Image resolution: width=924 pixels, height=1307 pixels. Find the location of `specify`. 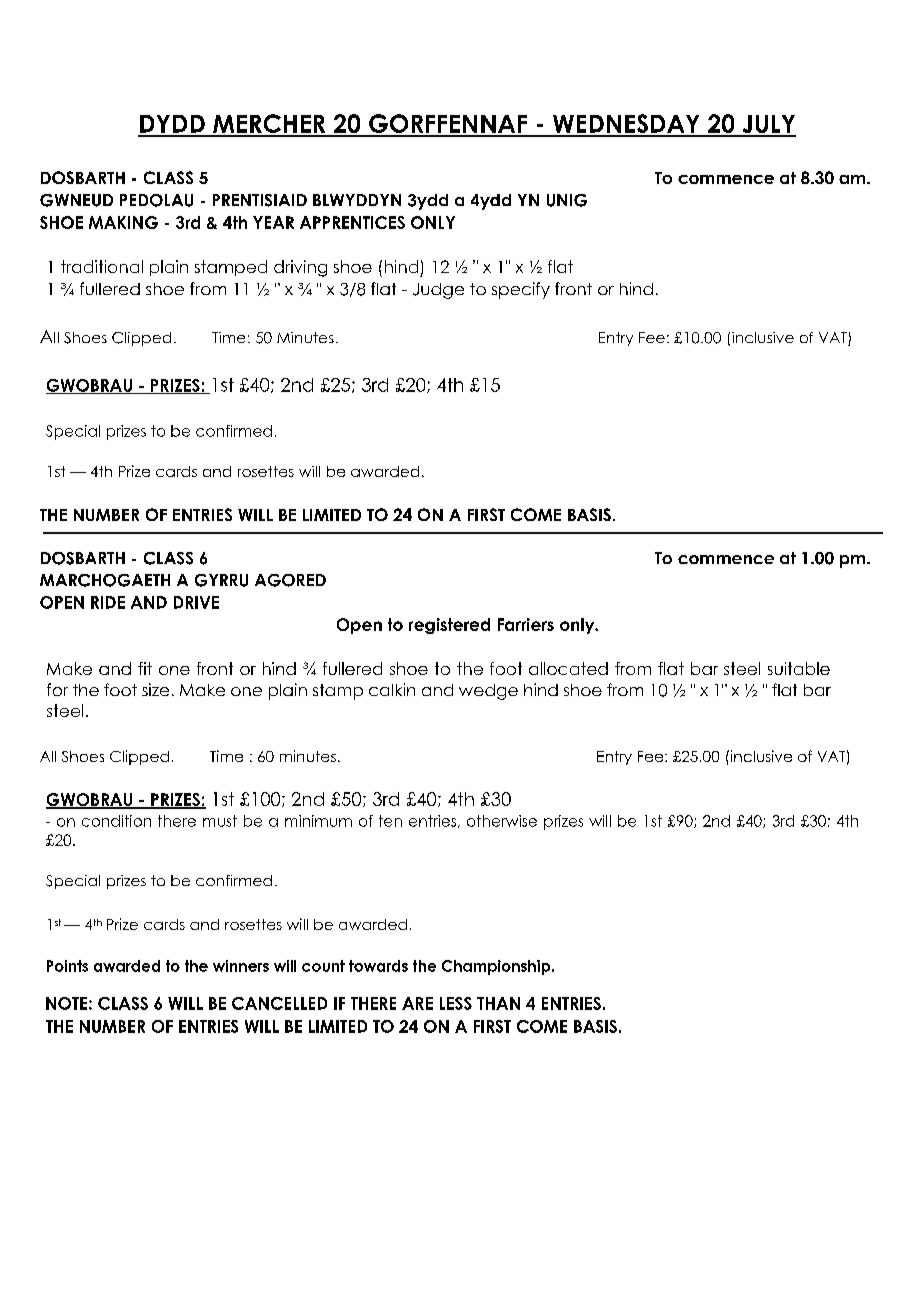

specify is located at coordinates (521, 290).
